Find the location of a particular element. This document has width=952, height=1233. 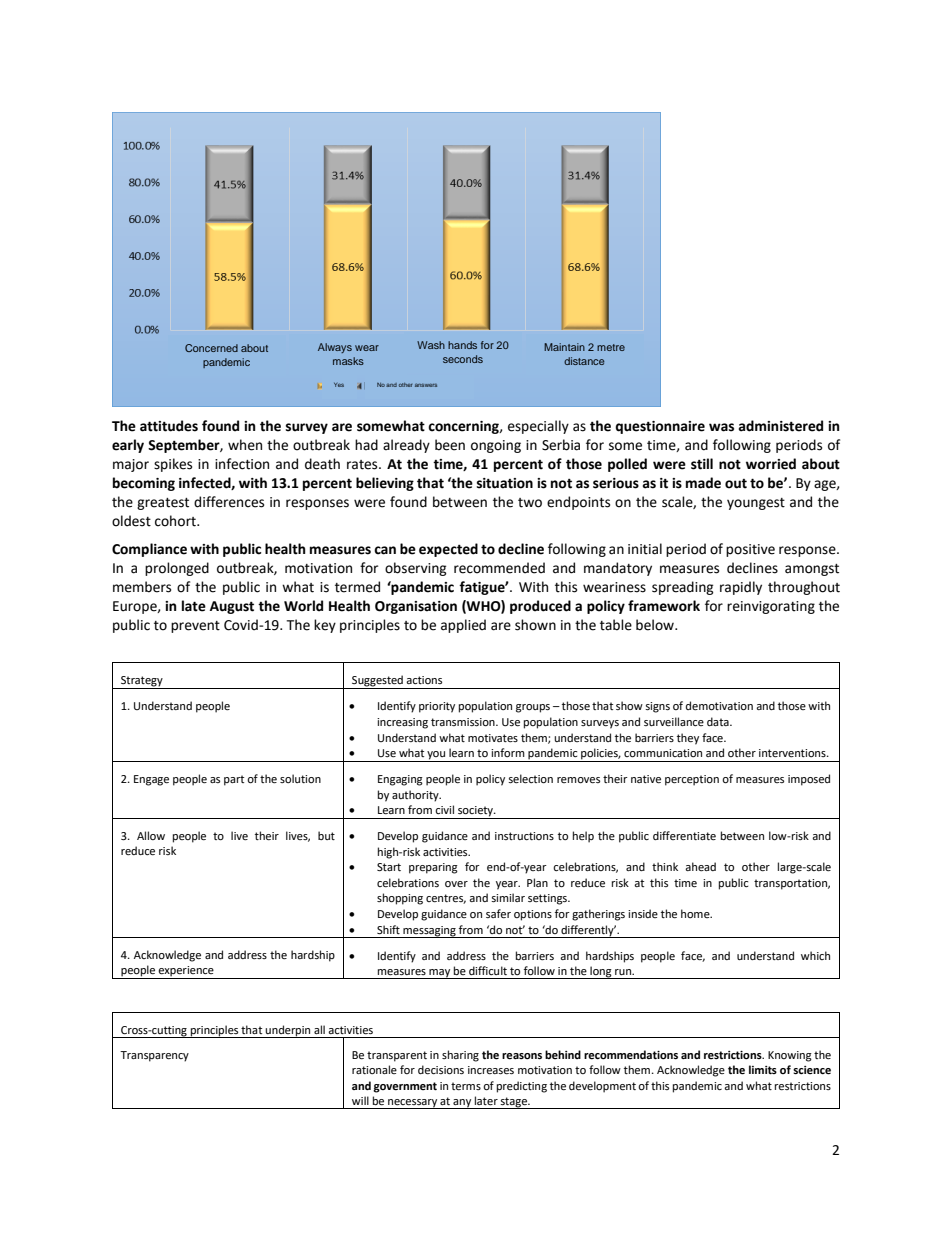

limits is located at coordinates (763, 1070).
